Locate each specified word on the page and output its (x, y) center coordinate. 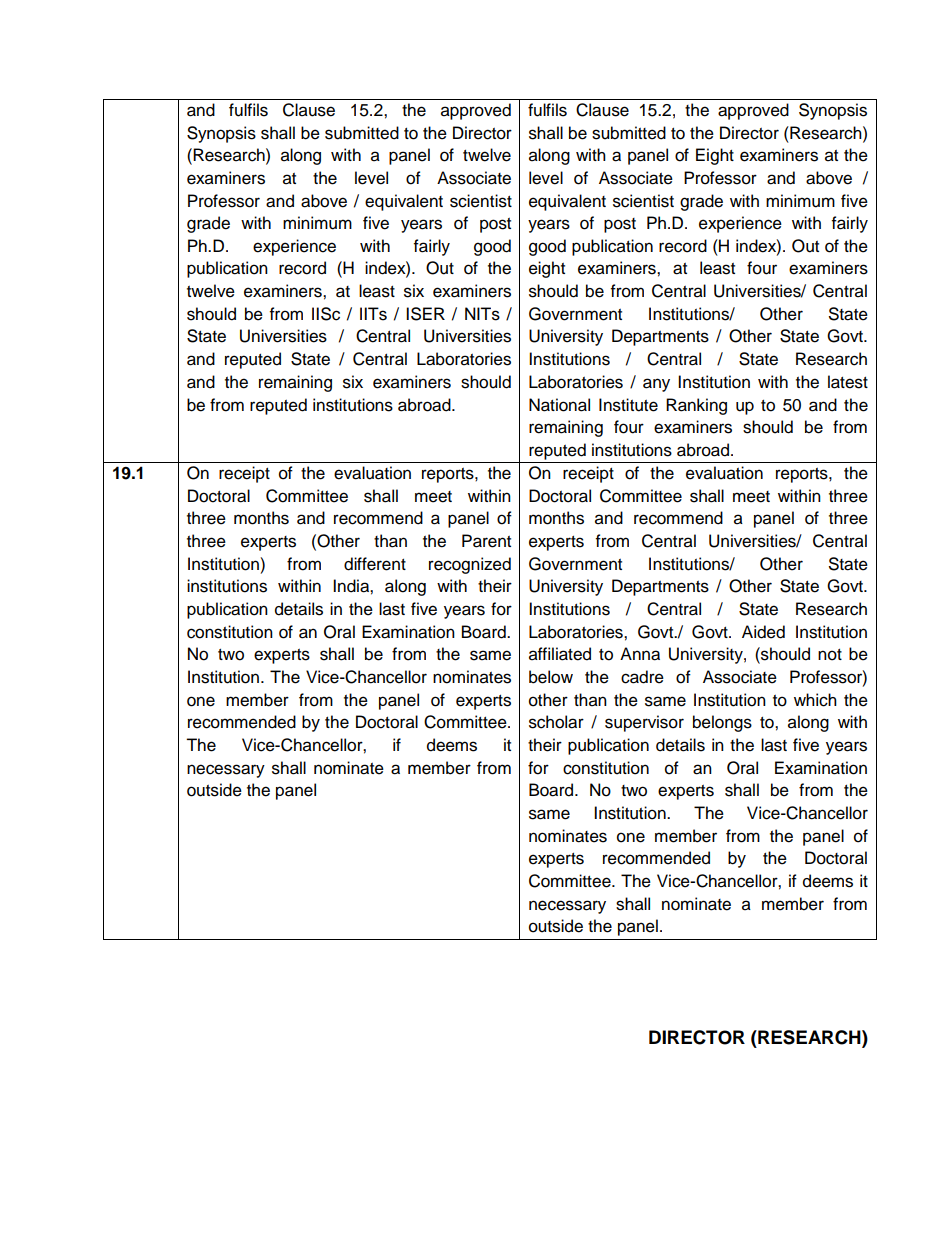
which (815, 700)
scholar (556, 722)
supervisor (644, 723)
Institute (628, 405)
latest (848, 382)
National (559, 405)
